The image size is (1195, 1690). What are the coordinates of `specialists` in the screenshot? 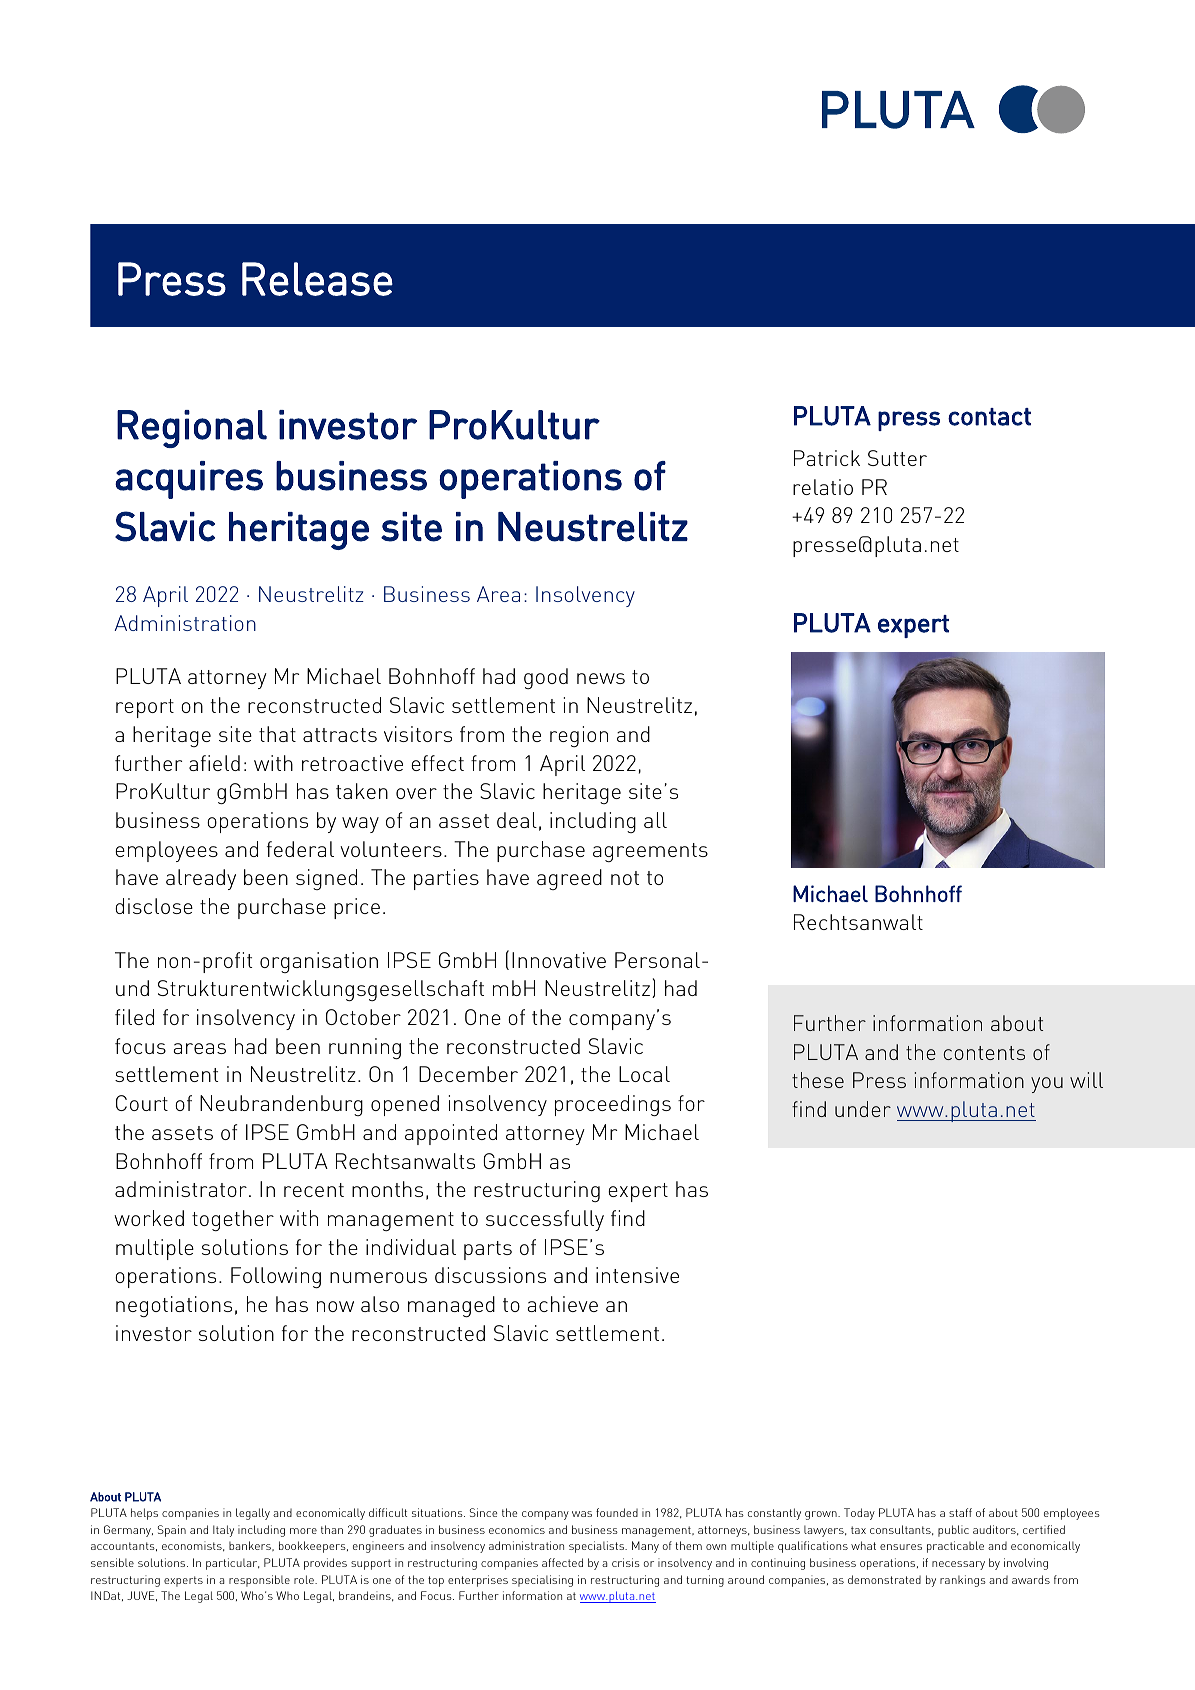 It's located at (598, 1547).
